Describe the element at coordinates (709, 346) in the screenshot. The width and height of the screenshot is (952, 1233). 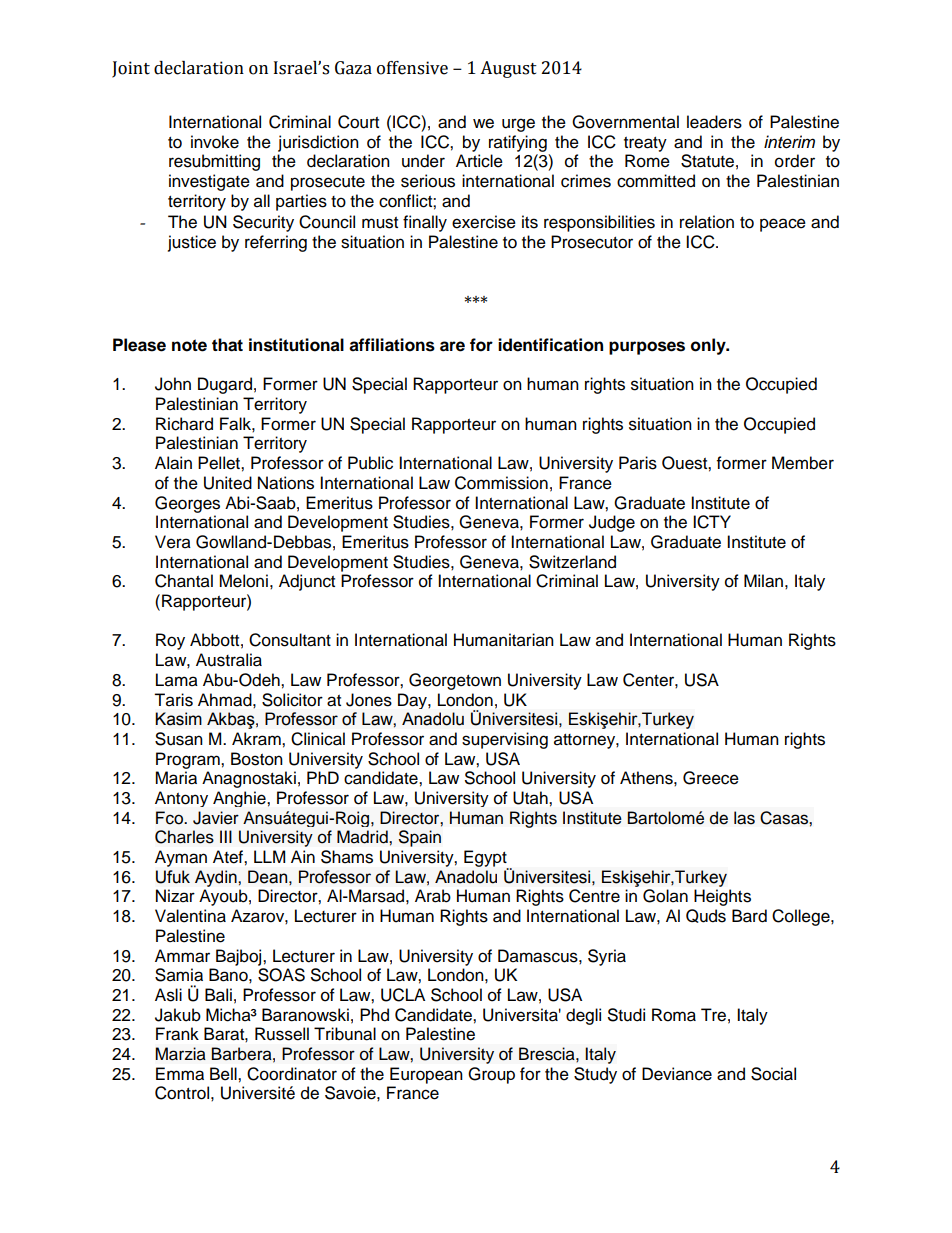
I see `only` at that location.
